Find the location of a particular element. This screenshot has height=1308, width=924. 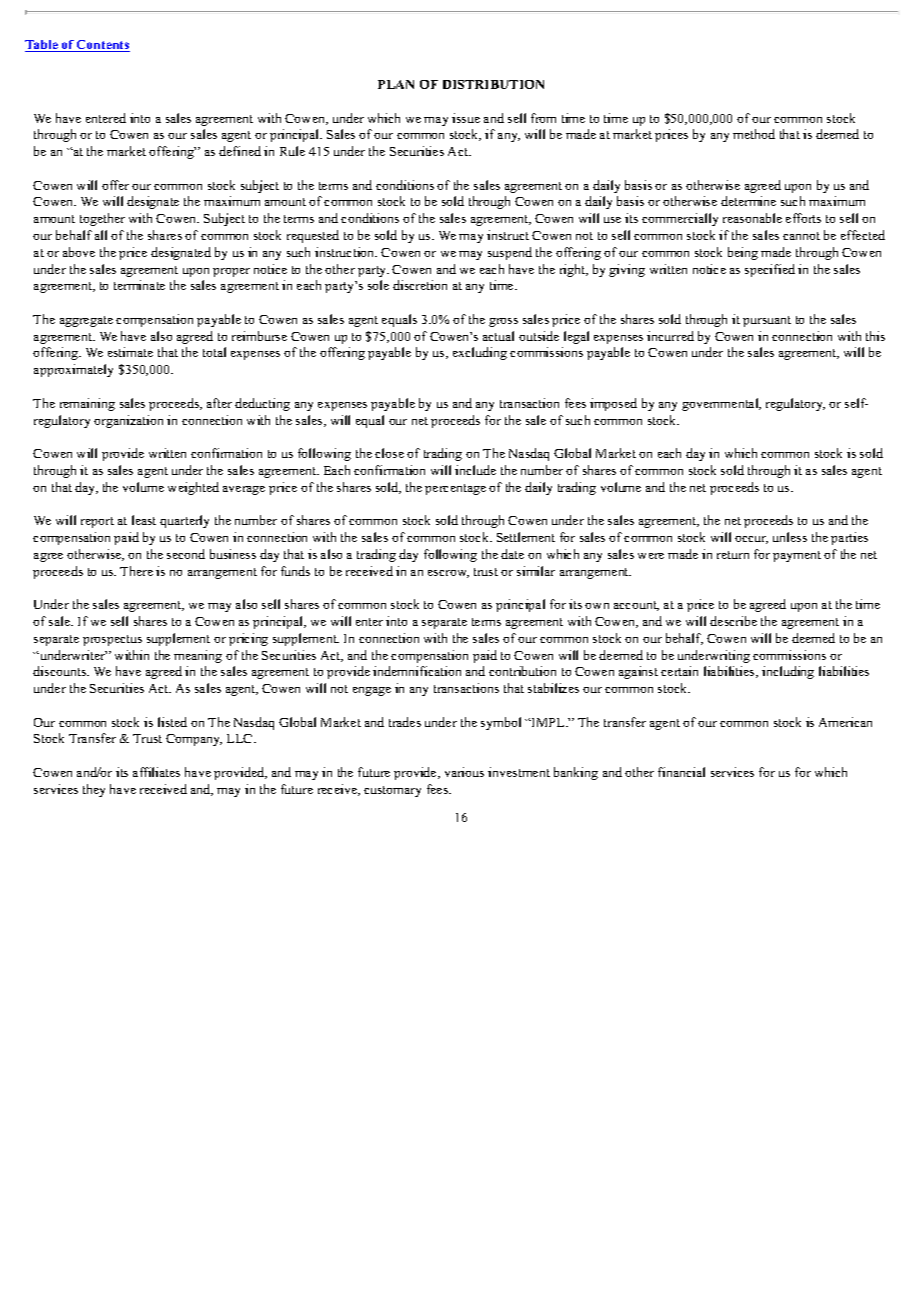

various is located at coordinates (464, 772).
